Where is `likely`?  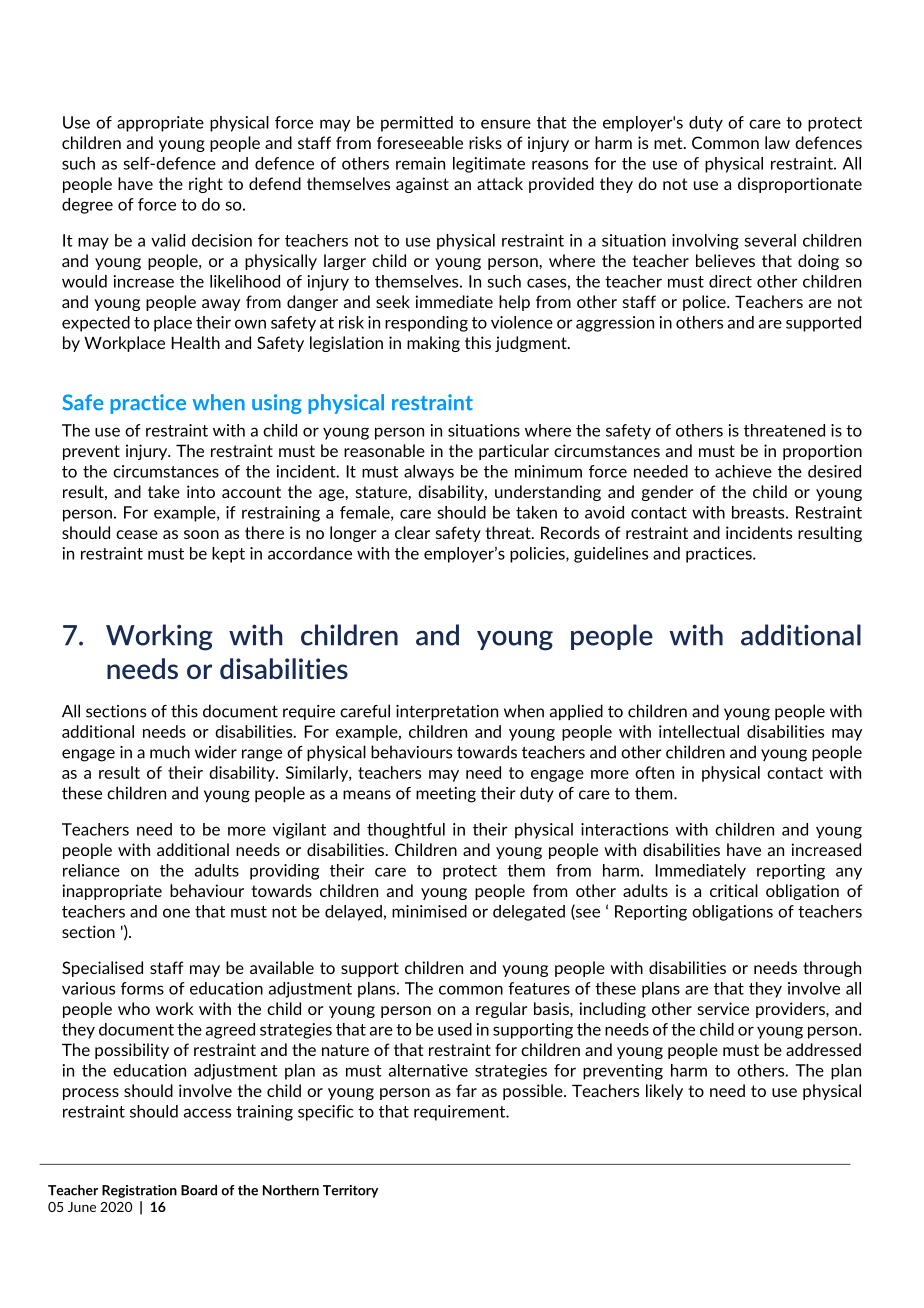
likely is located at coordinates (664, 1092).
